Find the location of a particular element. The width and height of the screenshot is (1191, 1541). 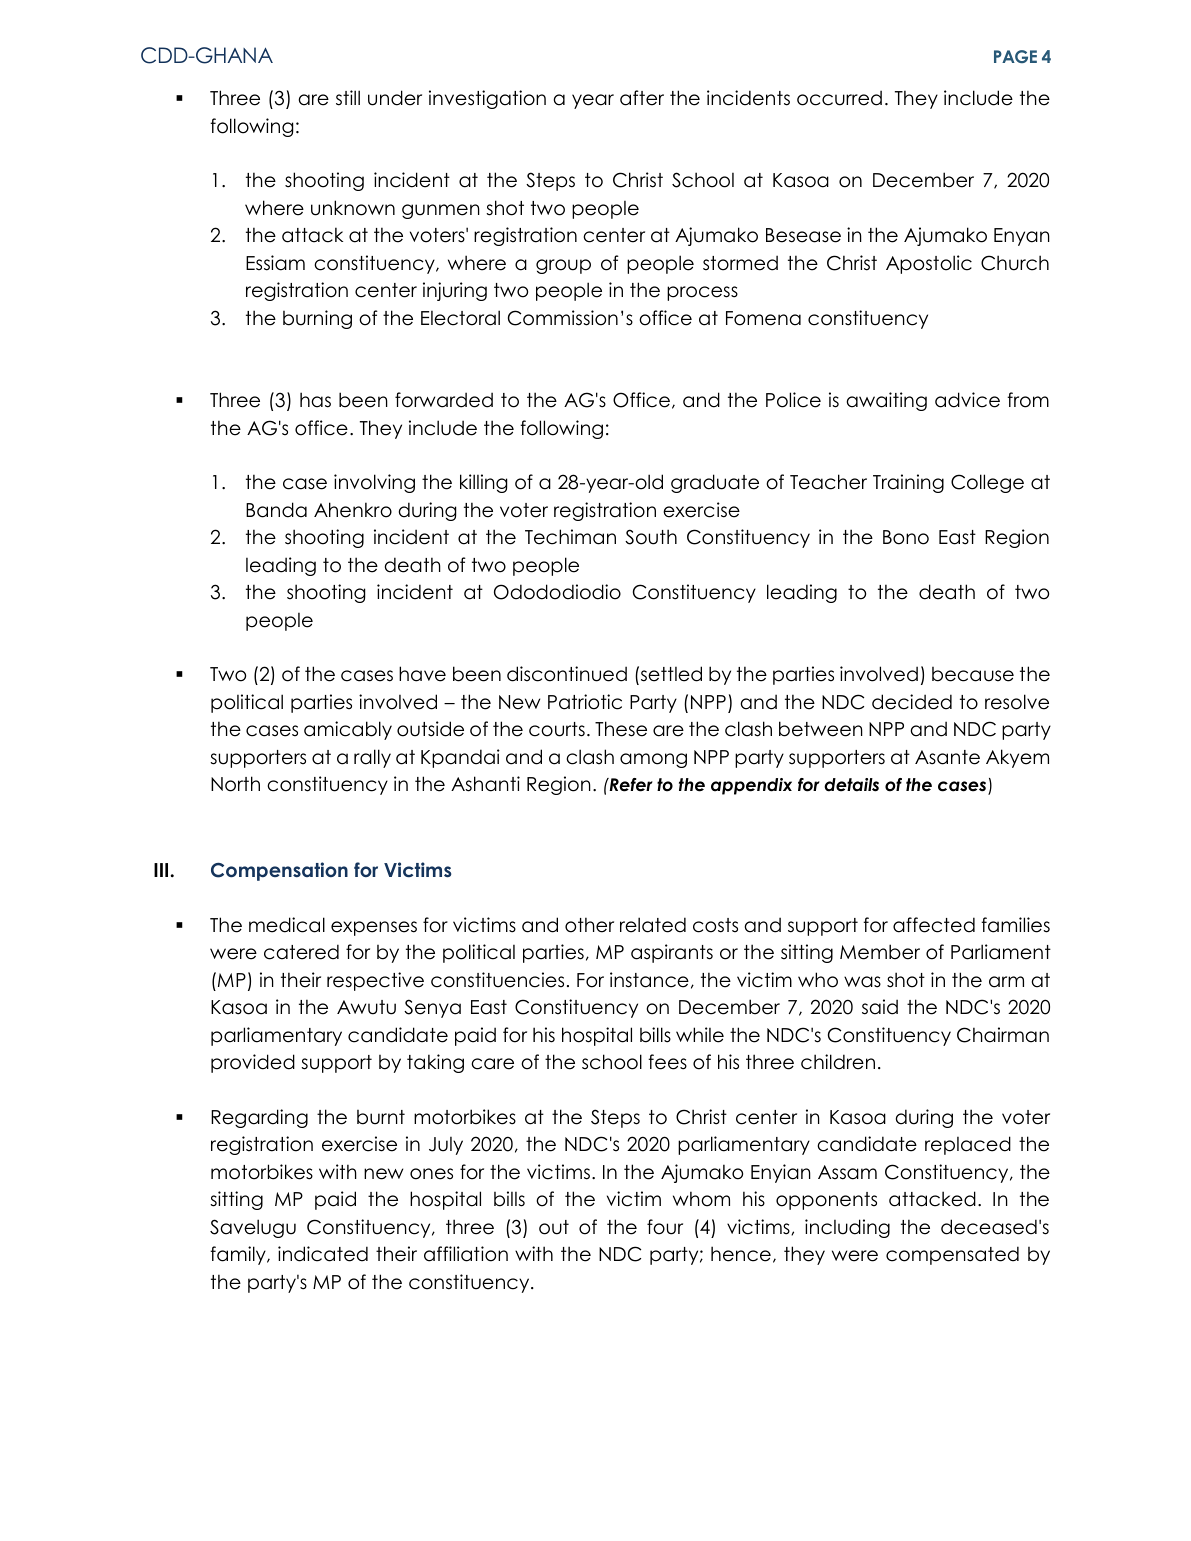

because is located at coordinates (973, 674).
